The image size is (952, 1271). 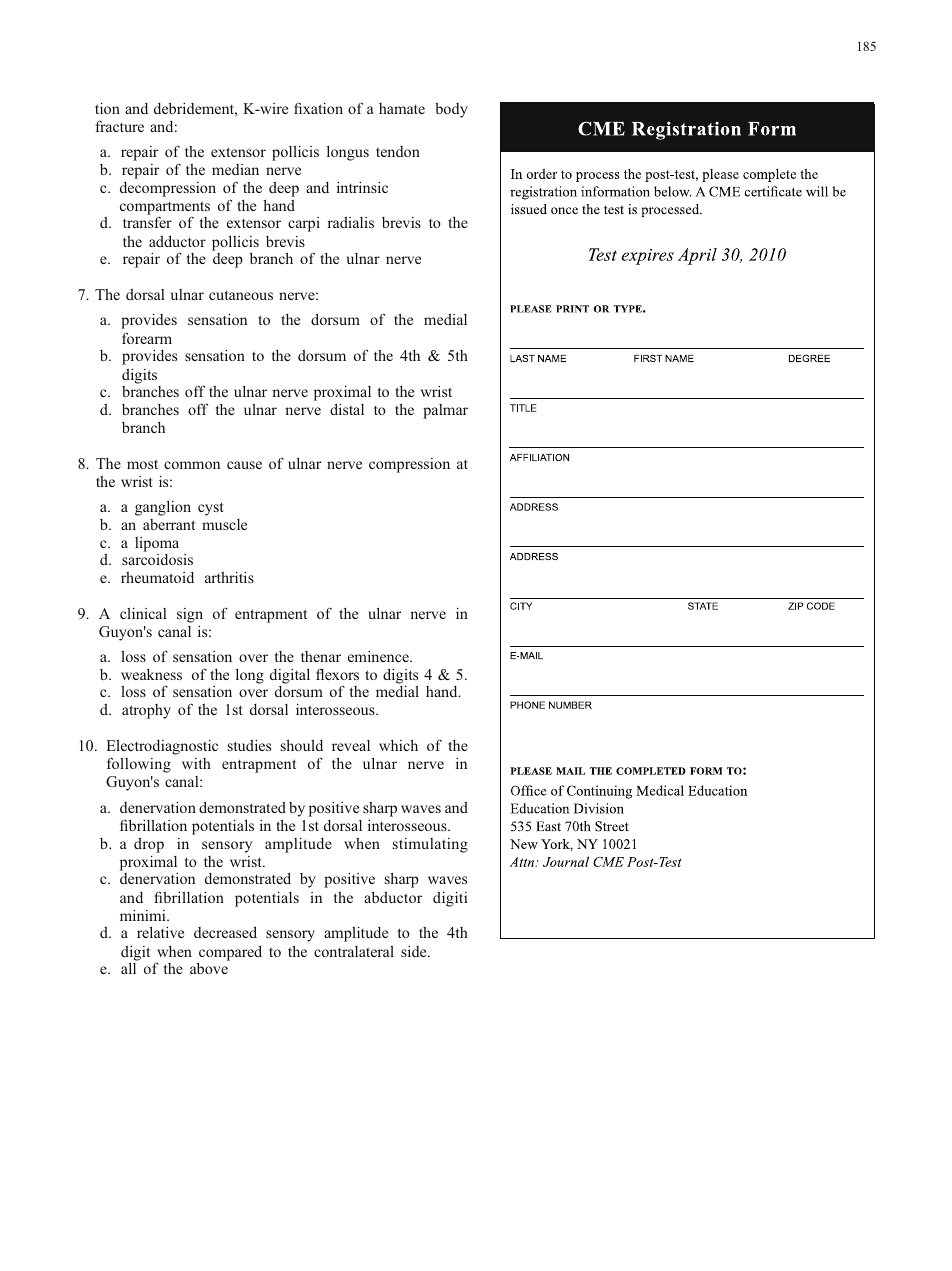 What do you see at coordinates (398, 745) in the image?
I see `which` at bounding box center [398, 745].
